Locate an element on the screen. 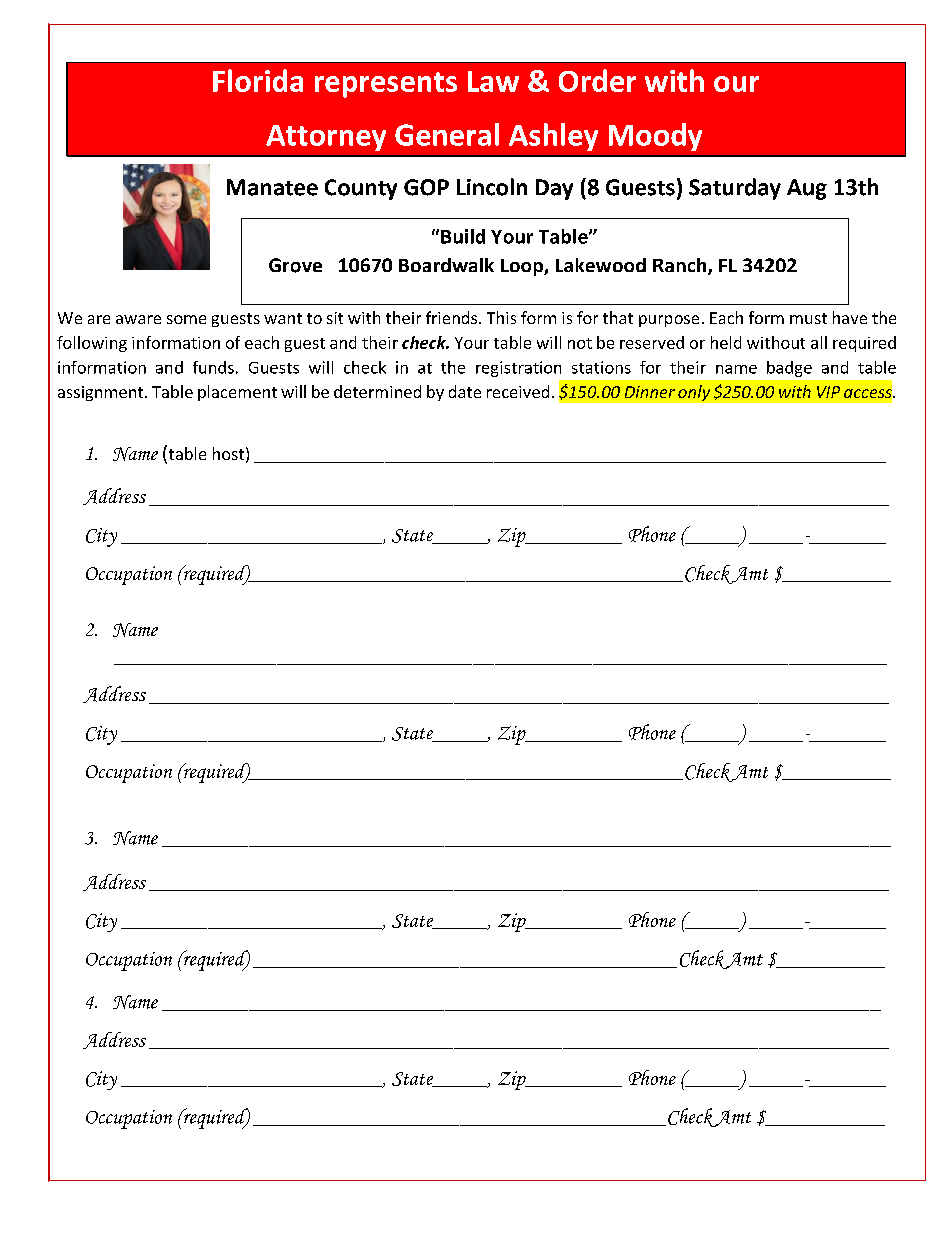 This screenshot has width=952, height=1233. host is located at coordinates (228, 453).
